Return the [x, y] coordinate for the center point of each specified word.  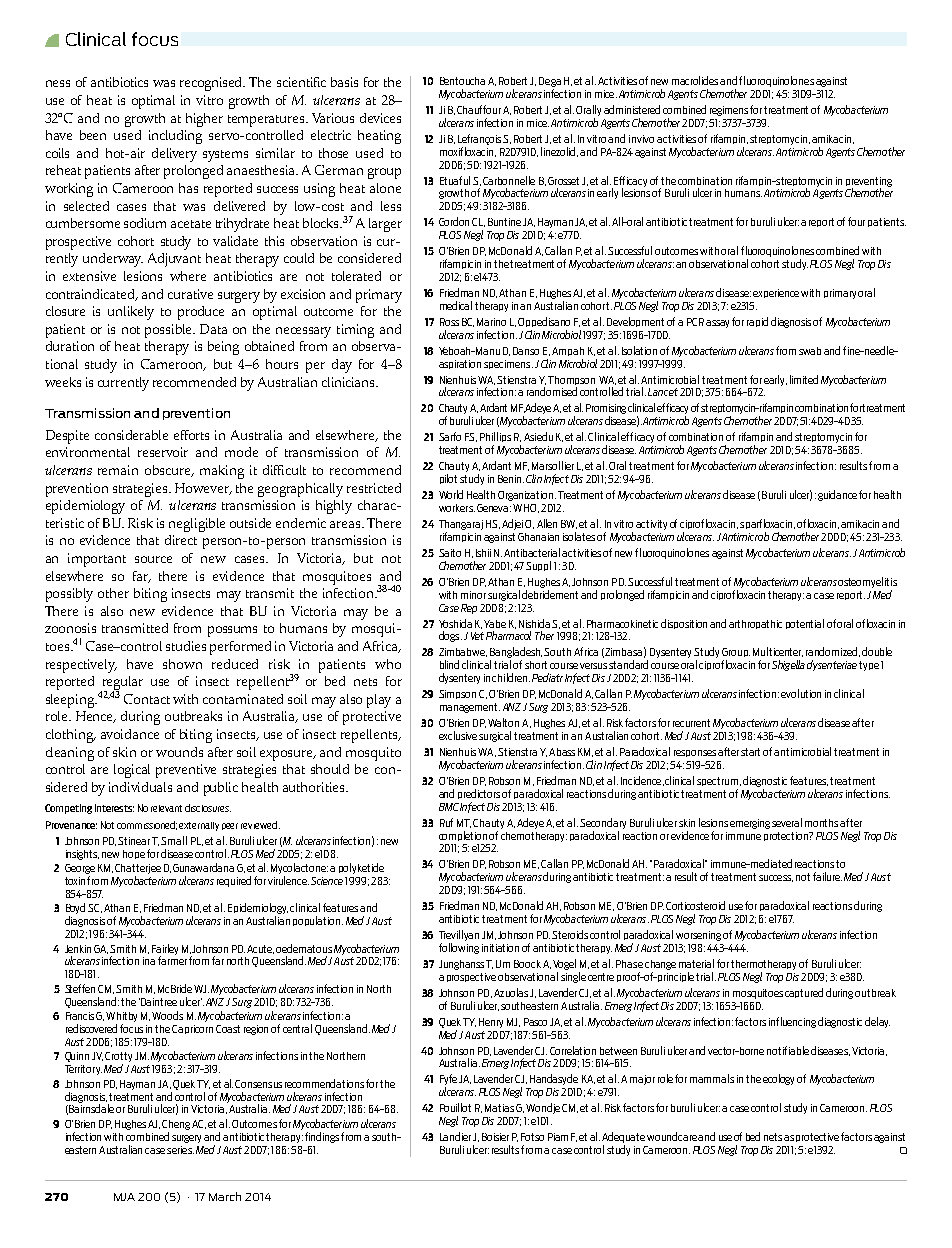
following [459, 948]
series [180, 1150]
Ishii [483, 553]
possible [169, 331]
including [175, 137]
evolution [801, 693]
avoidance [130, 734]
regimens [729, 111]
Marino [491, 322]
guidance [837, 495]
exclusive [458, 735]
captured [804, 993]
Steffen [80, 988]
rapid [757, 322]
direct [181, 540]
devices [380, 118]
